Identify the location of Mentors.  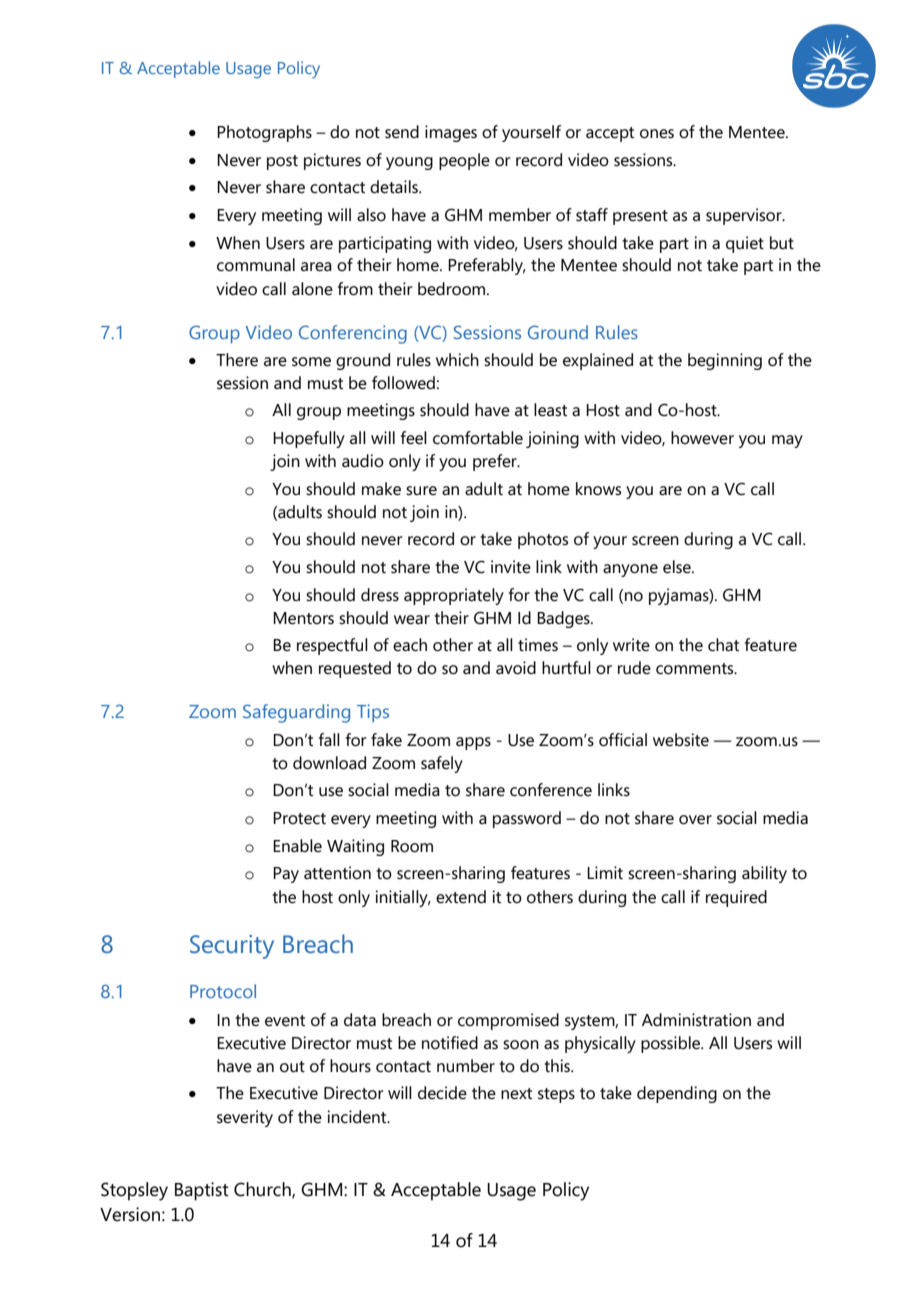
(303, 618).
